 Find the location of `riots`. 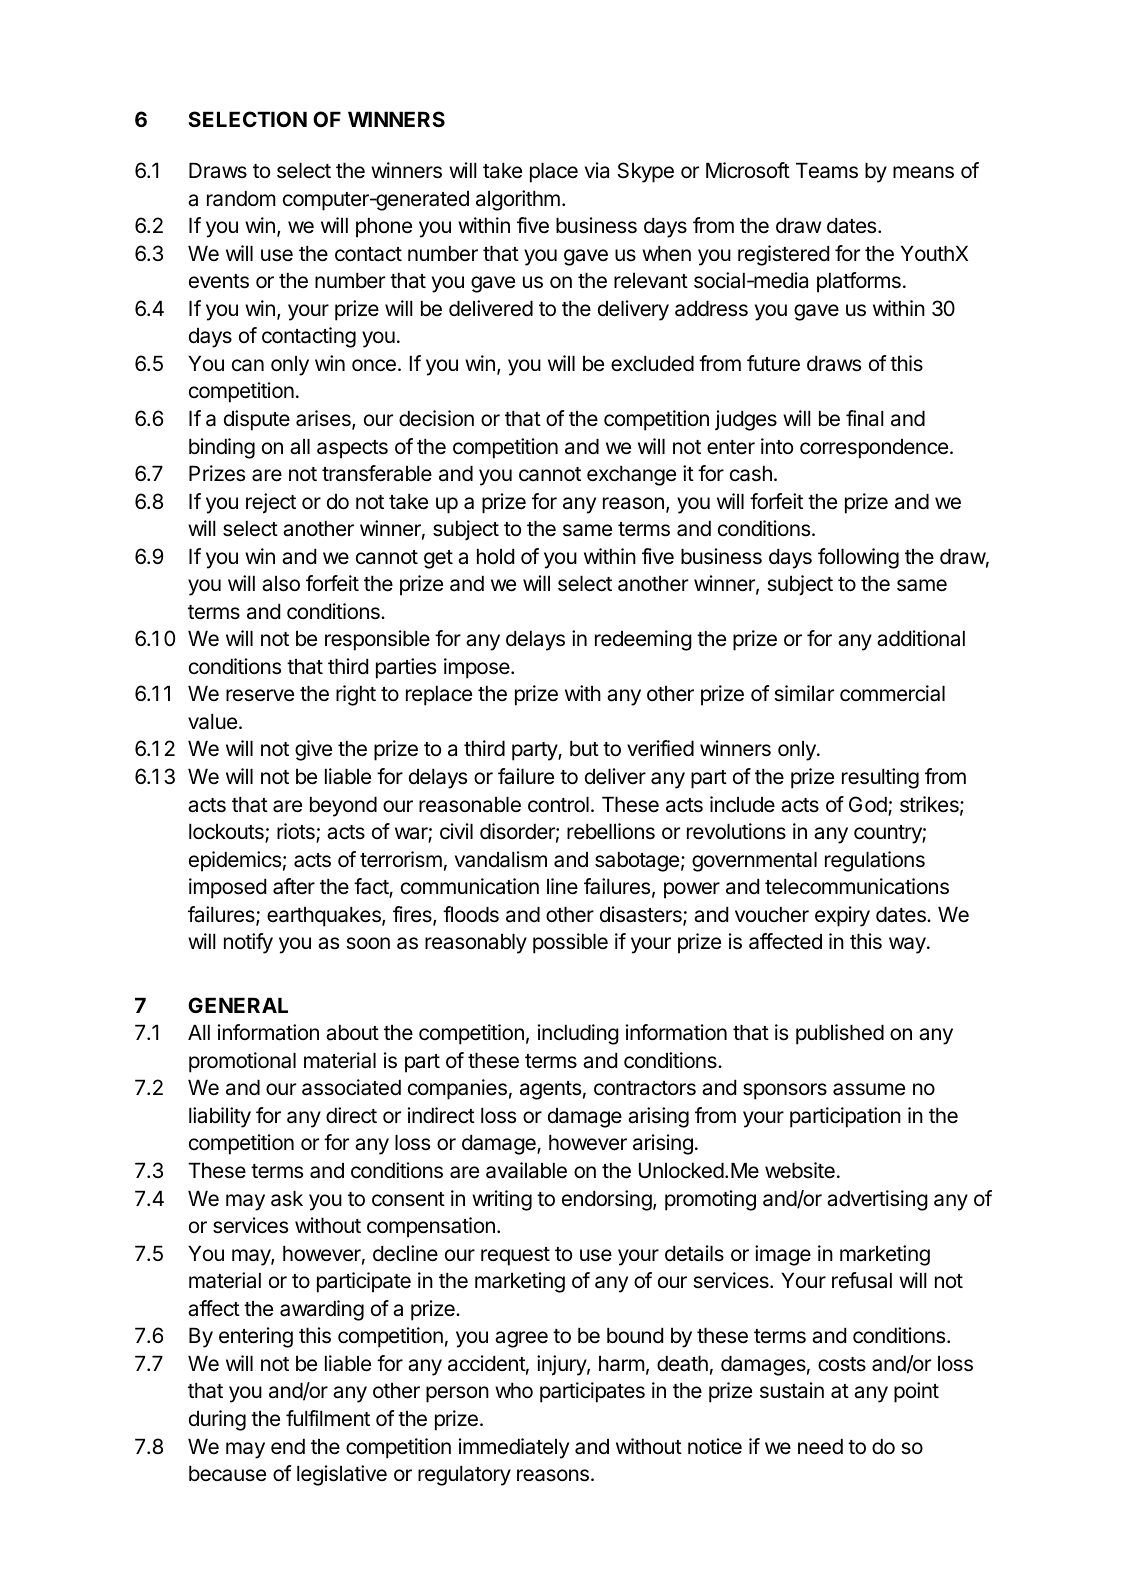

riots is located at coordinates (297, 832).
